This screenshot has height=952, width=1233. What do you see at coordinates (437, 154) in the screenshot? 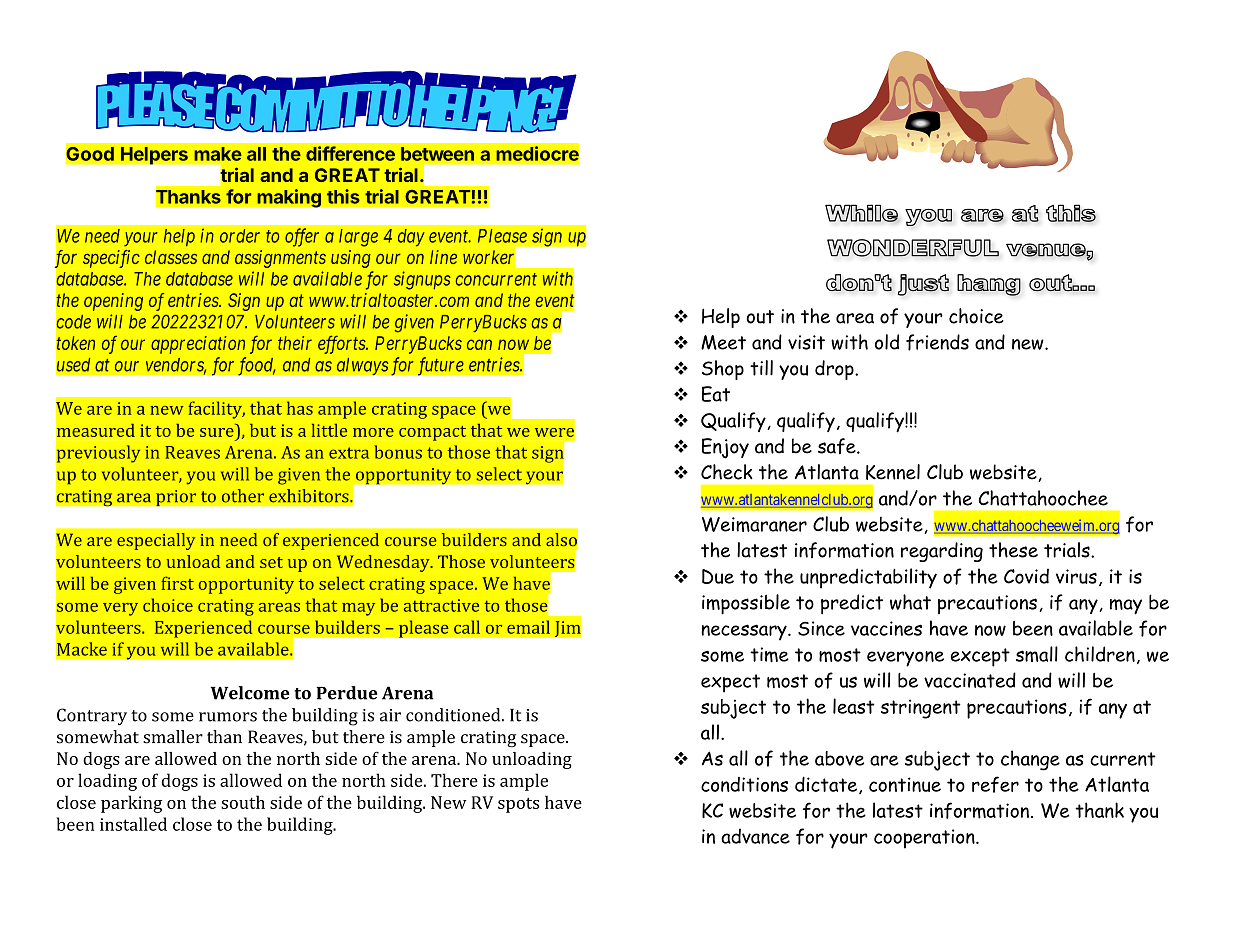
I see `between` at bounding box center [437, 154].
